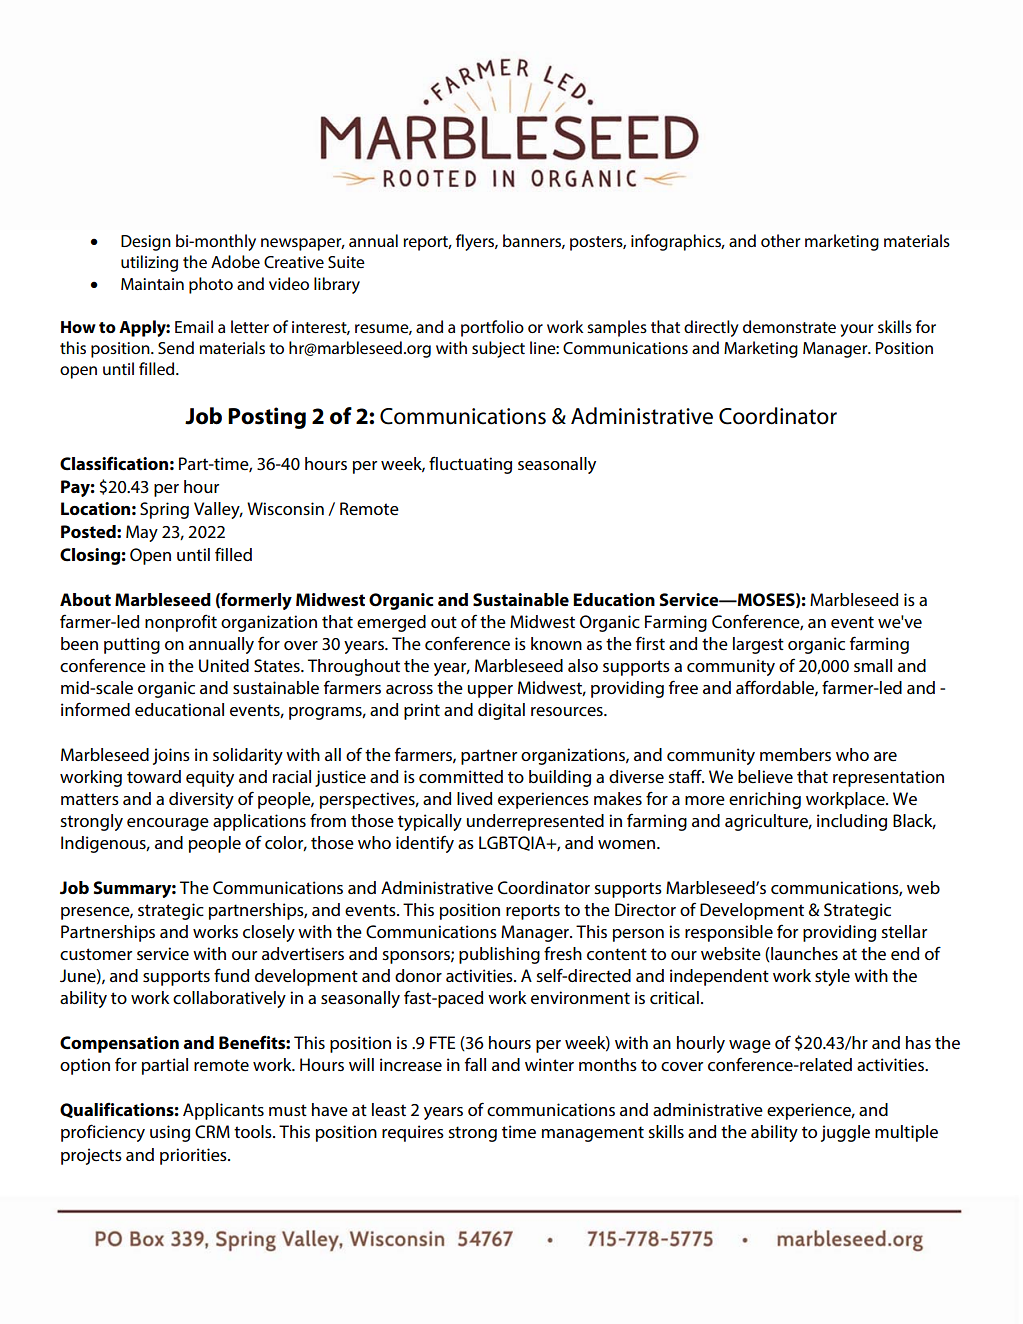 This image has width=1023, height=1324. What do you see at coordinates (269, 933) in the image?
I see `closely` at bounding box center [269, 933].
